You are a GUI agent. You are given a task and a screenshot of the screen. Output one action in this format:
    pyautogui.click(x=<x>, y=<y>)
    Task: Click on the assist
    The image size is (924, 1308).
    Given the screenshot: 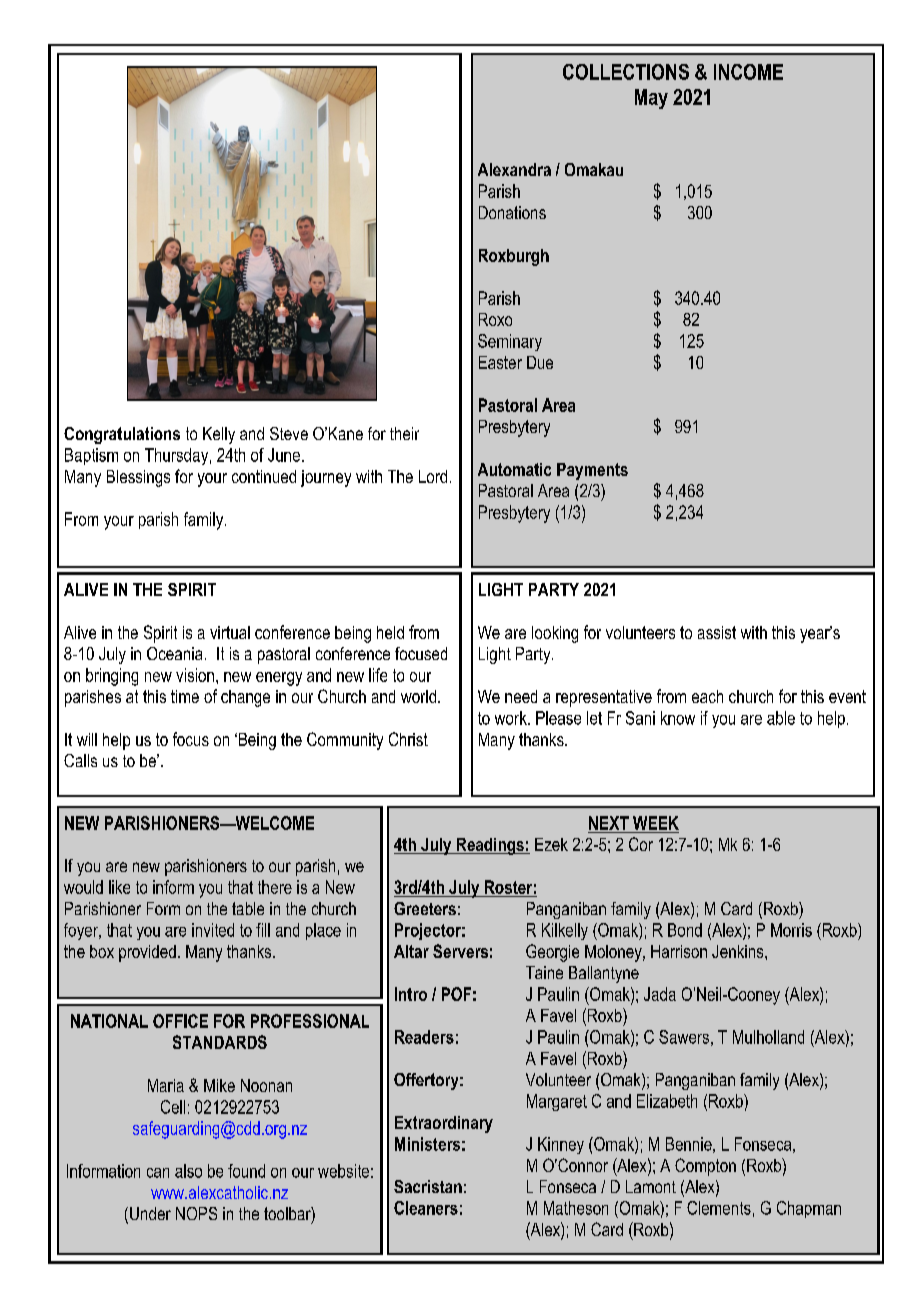 What is the action you would take?
    pyautogui.click(x=717, y=632)
